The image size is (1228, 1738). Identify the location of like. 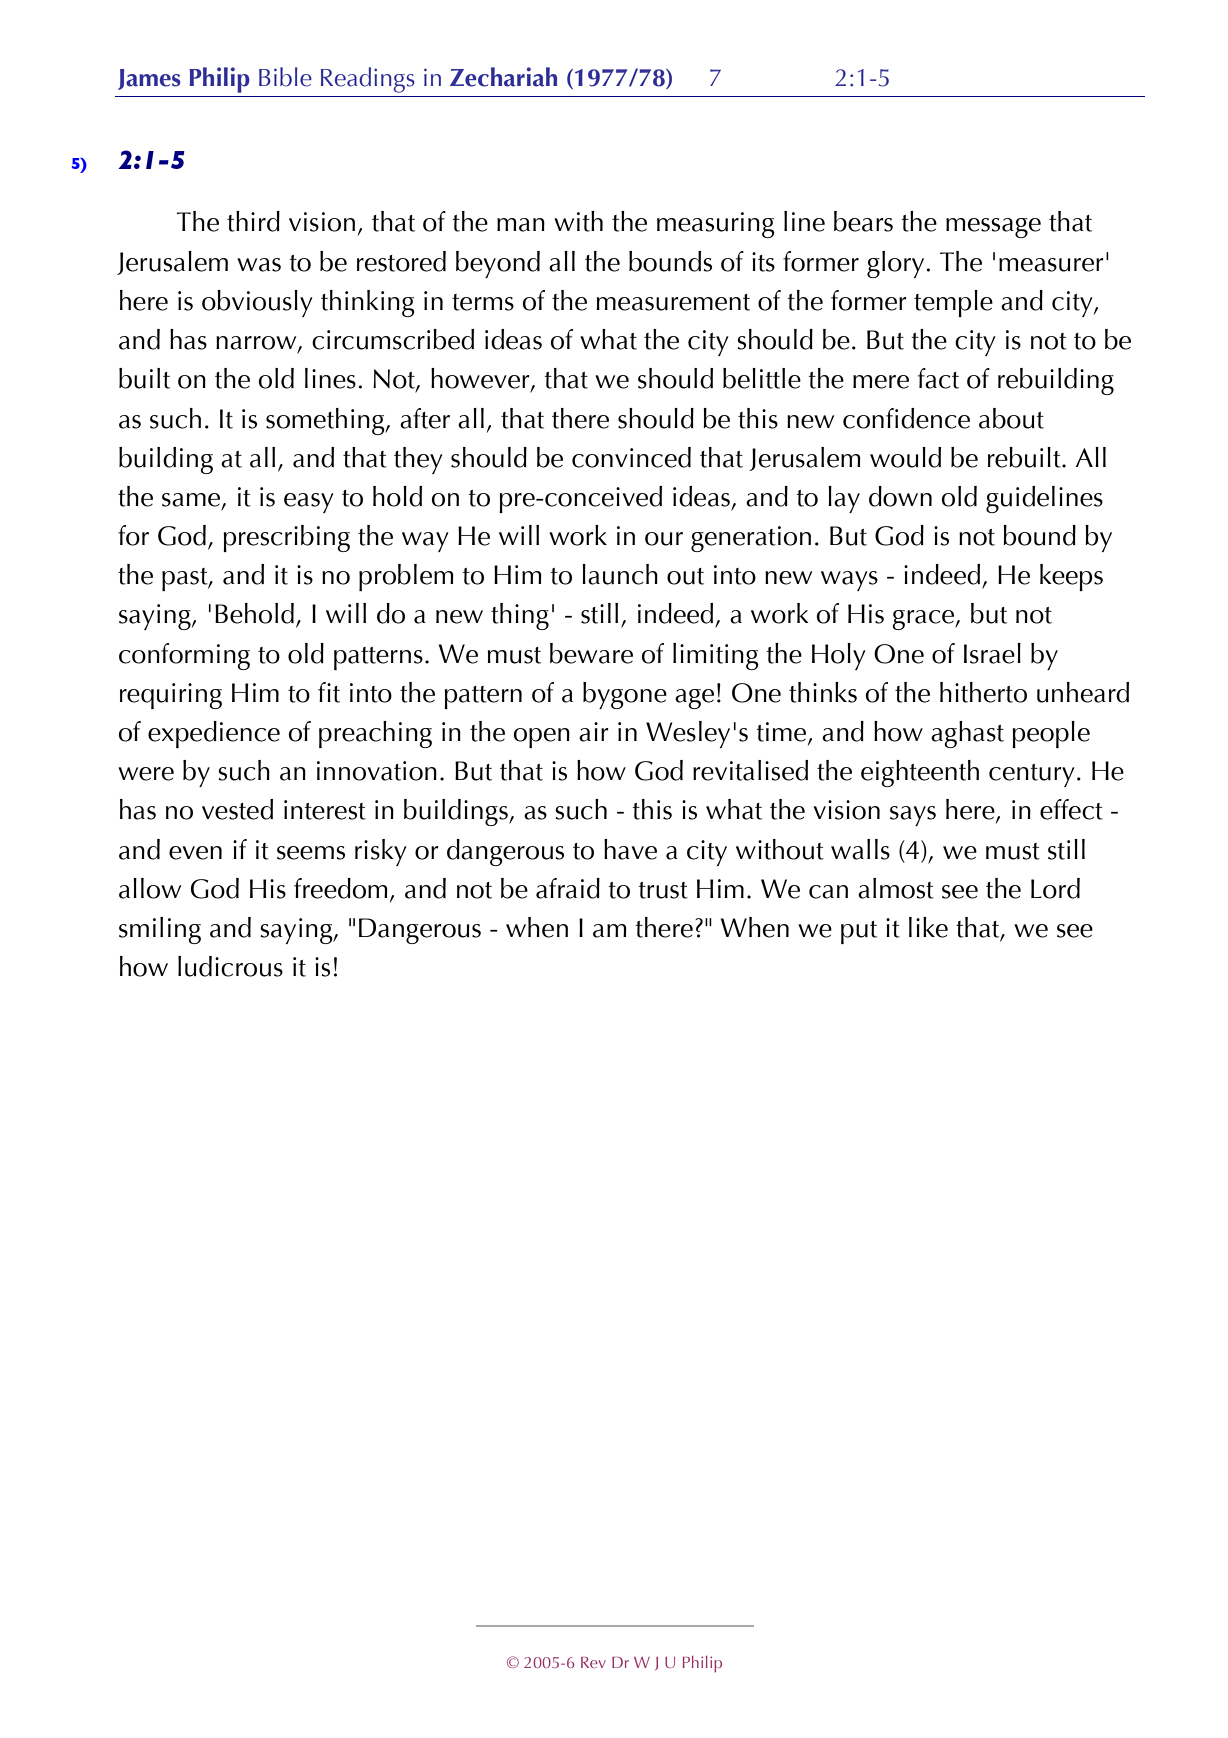
(928, 927).
